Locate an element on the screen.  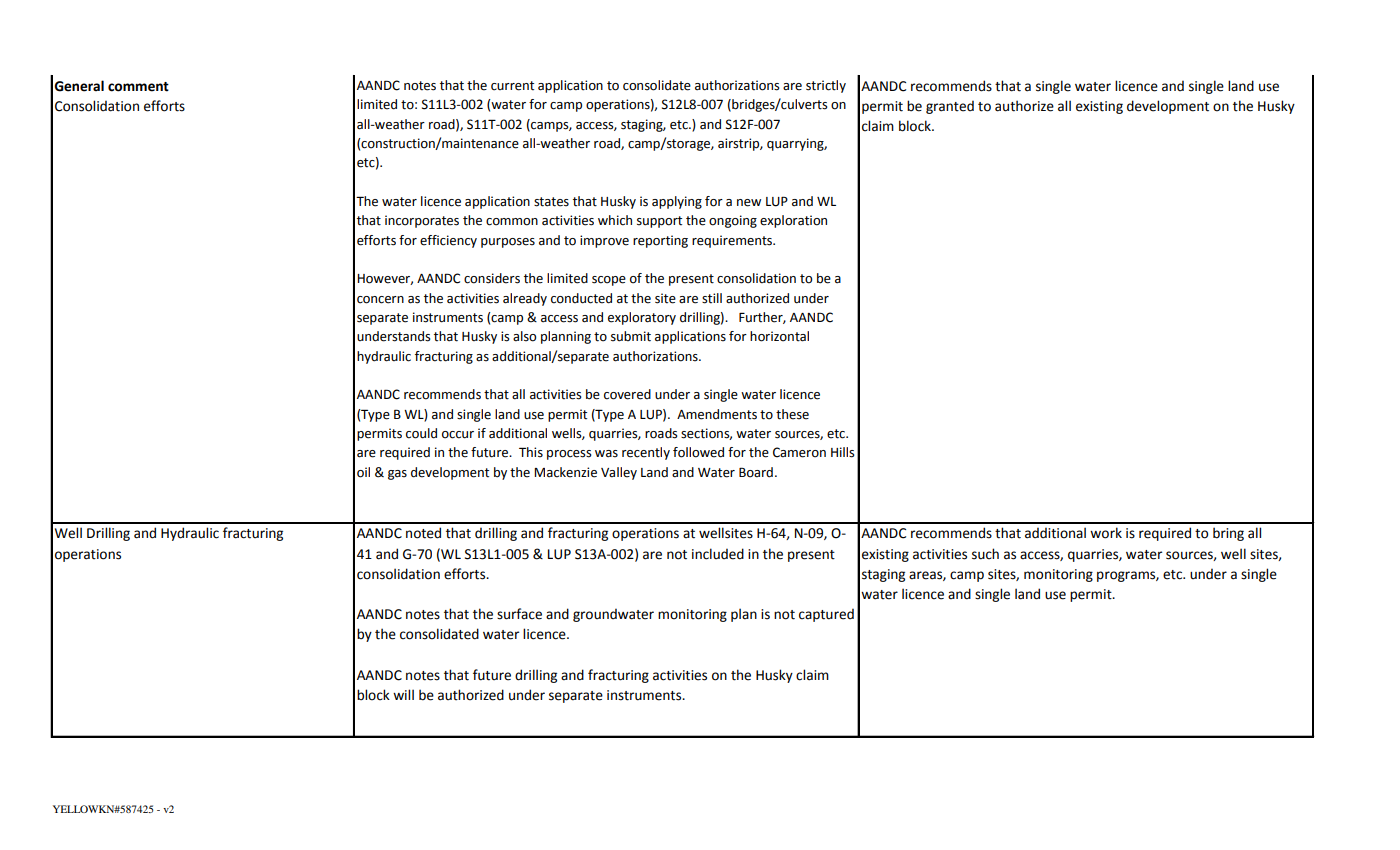
granted is located at coordinates (950, 107).
